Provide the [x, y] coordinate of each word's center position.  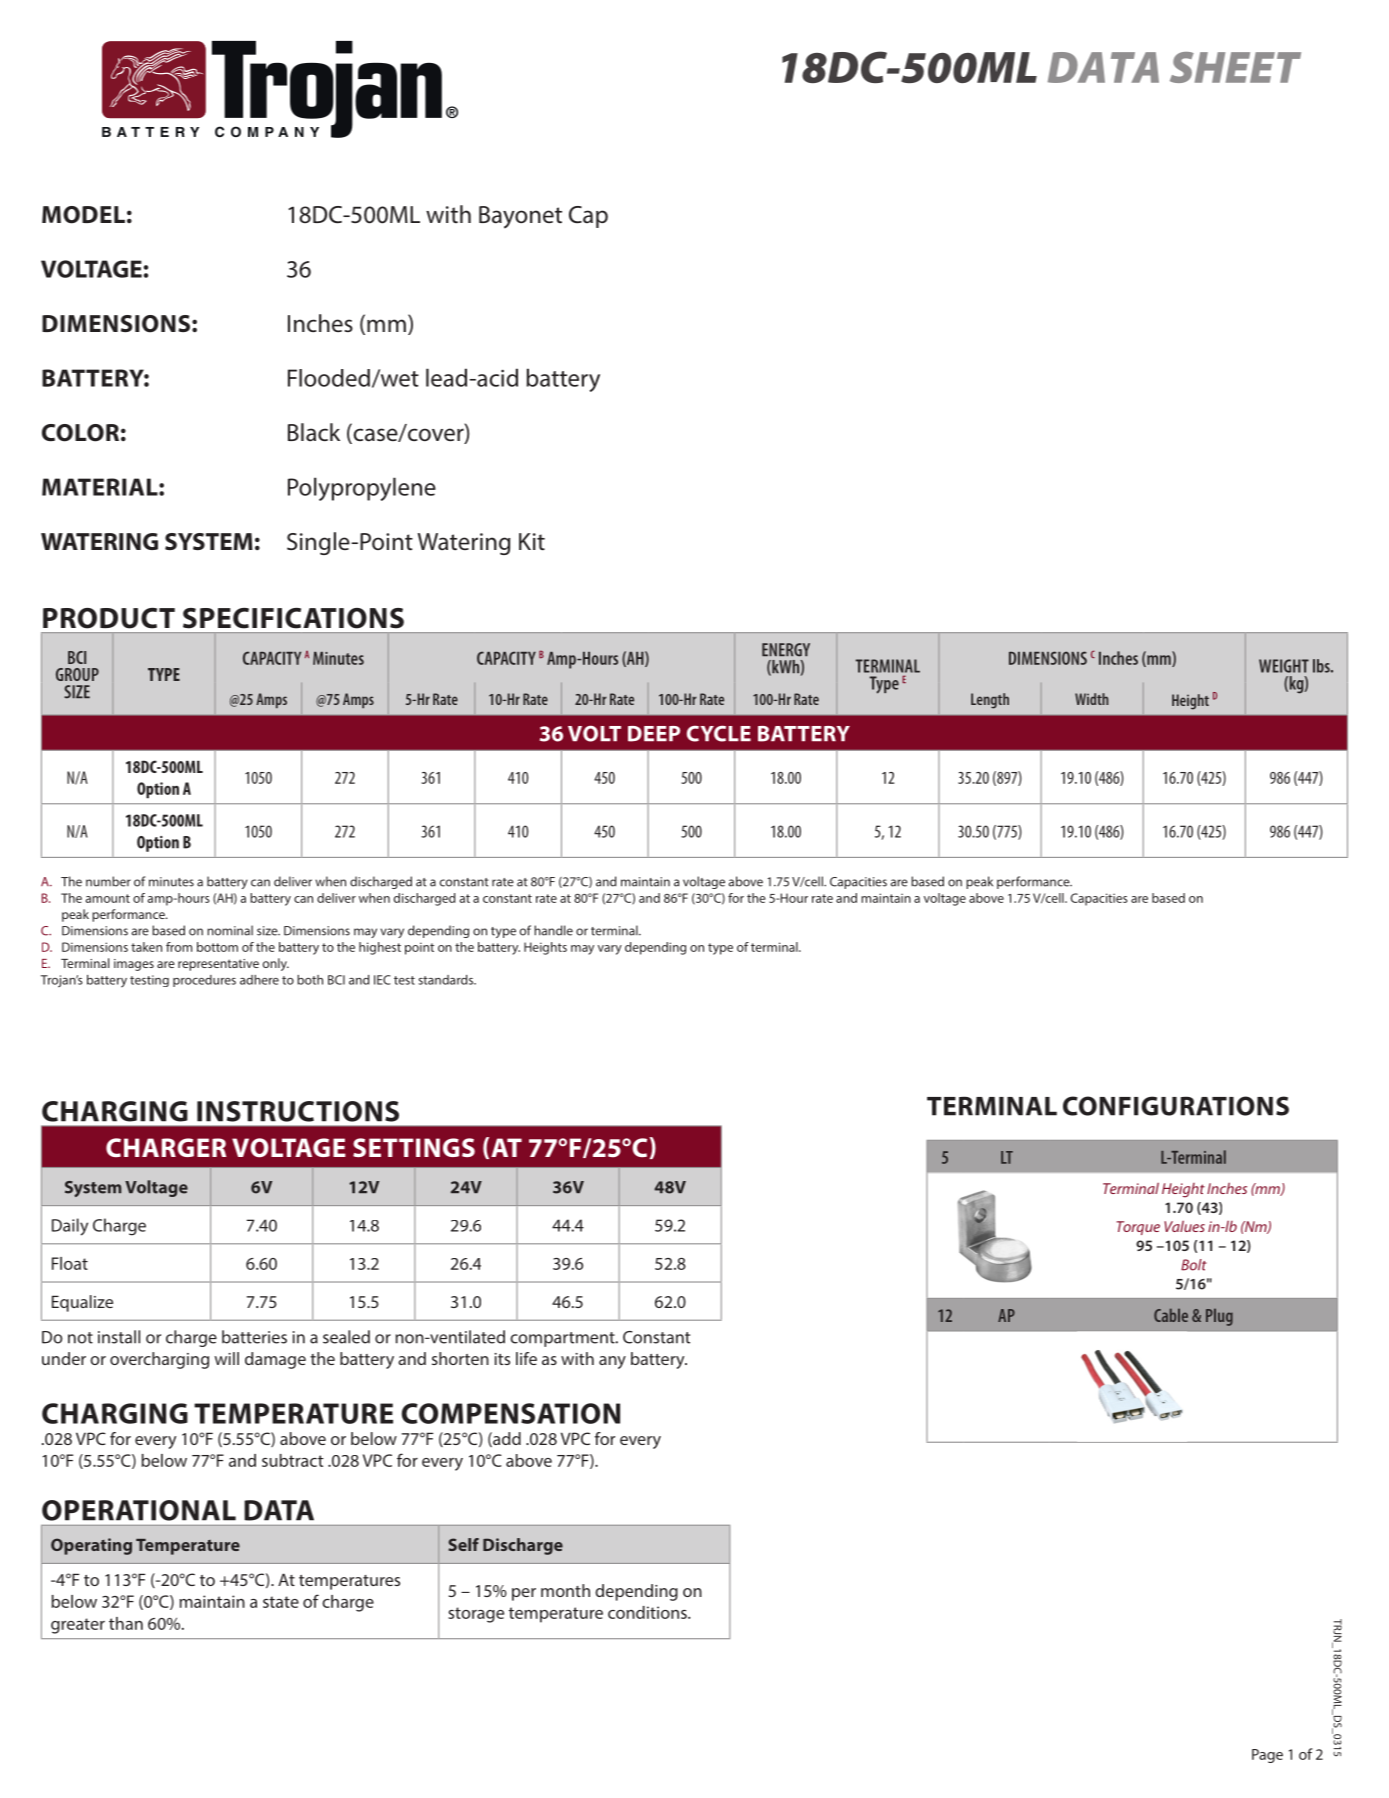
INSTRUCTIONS [298, 1111]
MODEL [83, 215]
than [126, 1623]
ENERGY [786, 650]
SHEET [1235, 67]
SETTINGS [414, 1147]
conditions [648, 1612]
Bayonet [520, 217]
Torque [1138, 1228]
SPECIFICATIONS [293, 618]
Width [1092, 699]
